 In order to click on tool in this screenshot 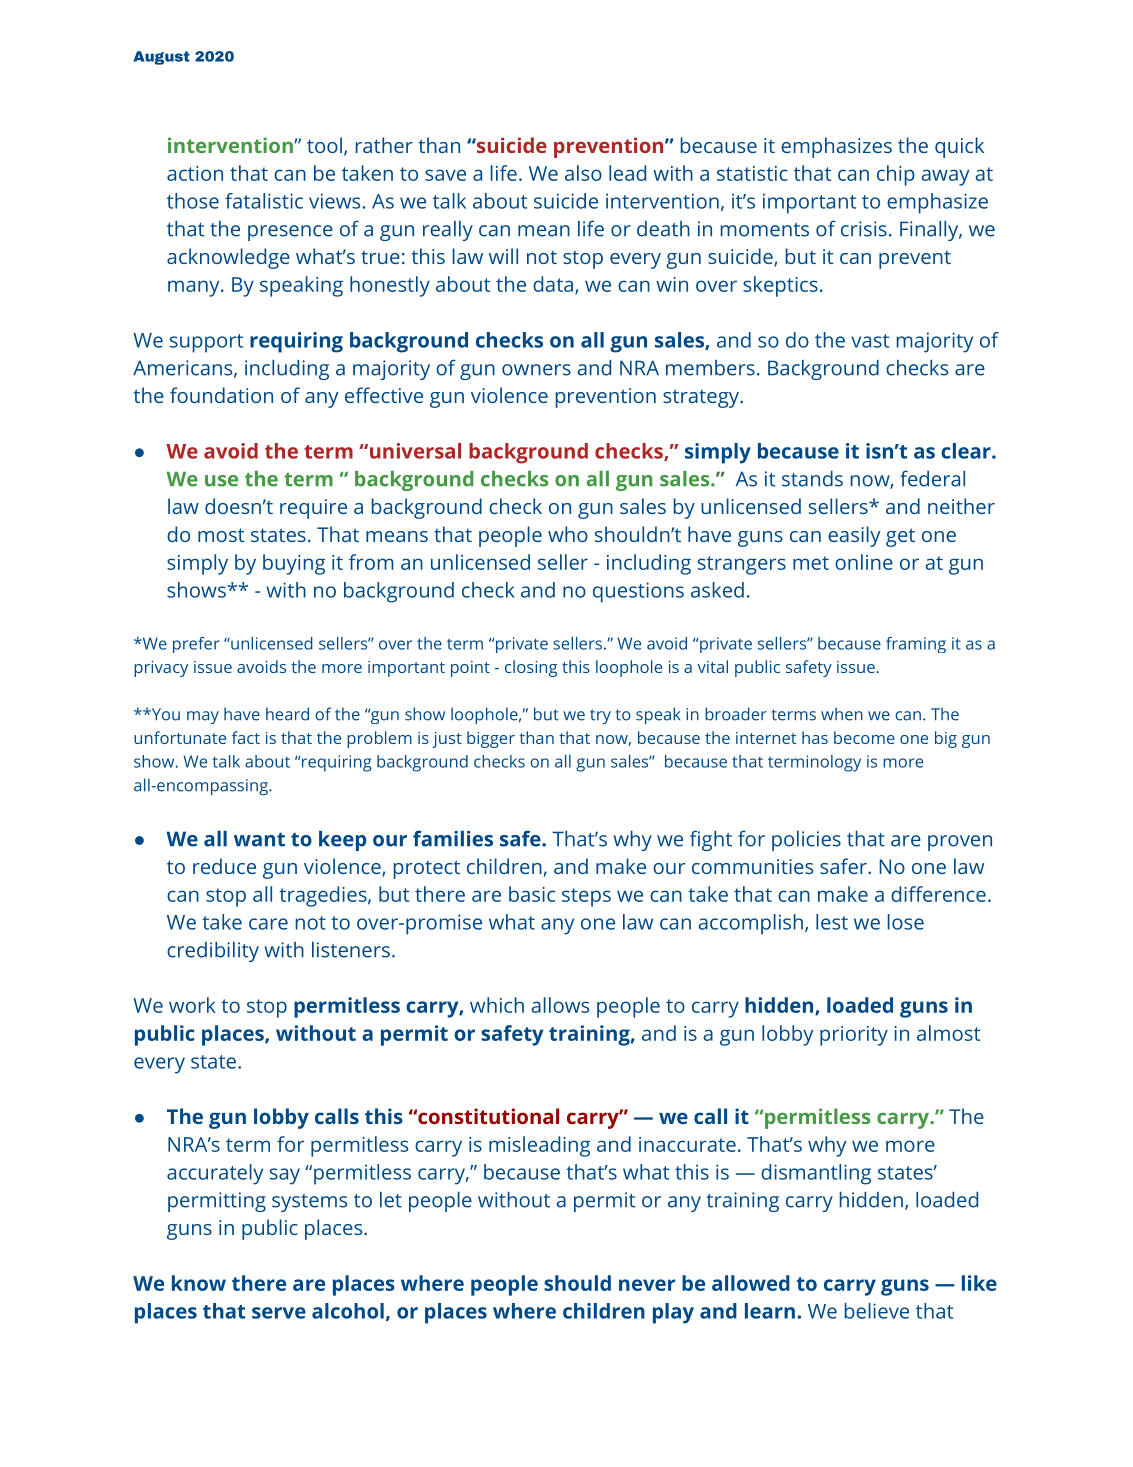, I will do `click(324, 145)`.
